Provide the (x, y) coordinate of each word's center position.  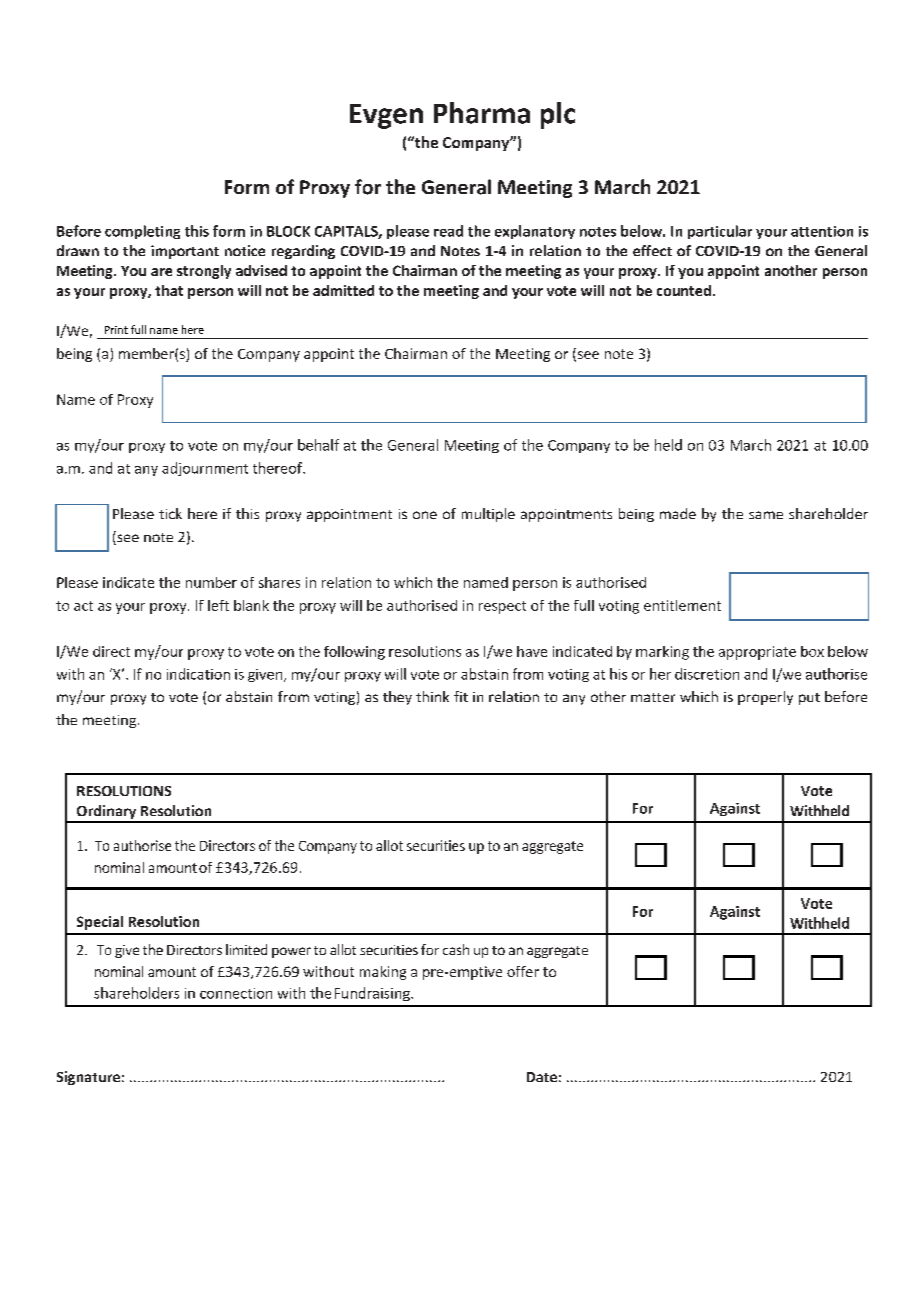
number (211, 582)
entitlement (682, 605)
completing (142, 232)
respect (502, 607)
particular (720, 232)
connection (236, 993)
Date (542, 1077)
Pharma (482, 113)
